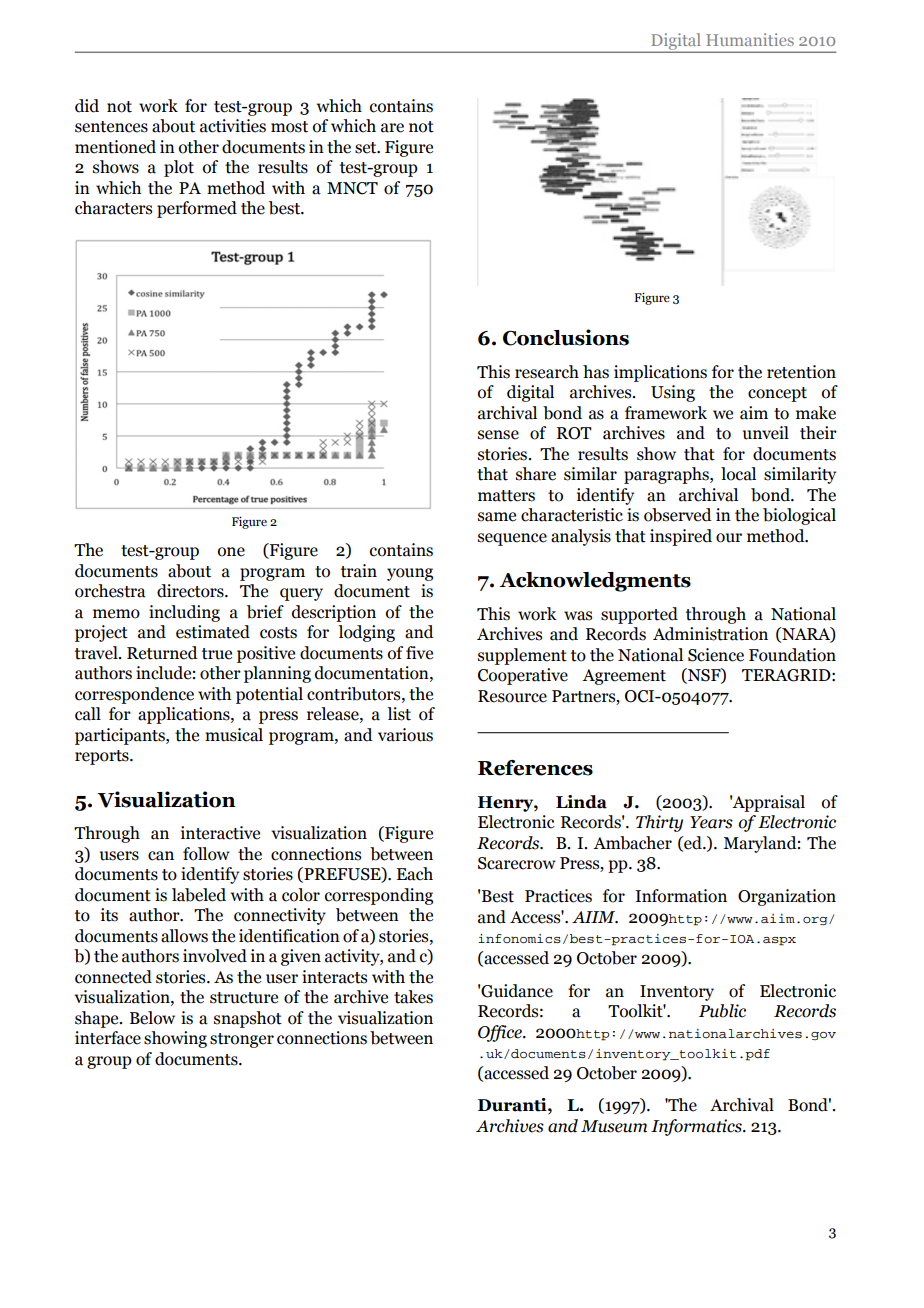  I want to click on most, so click(289, 127).
